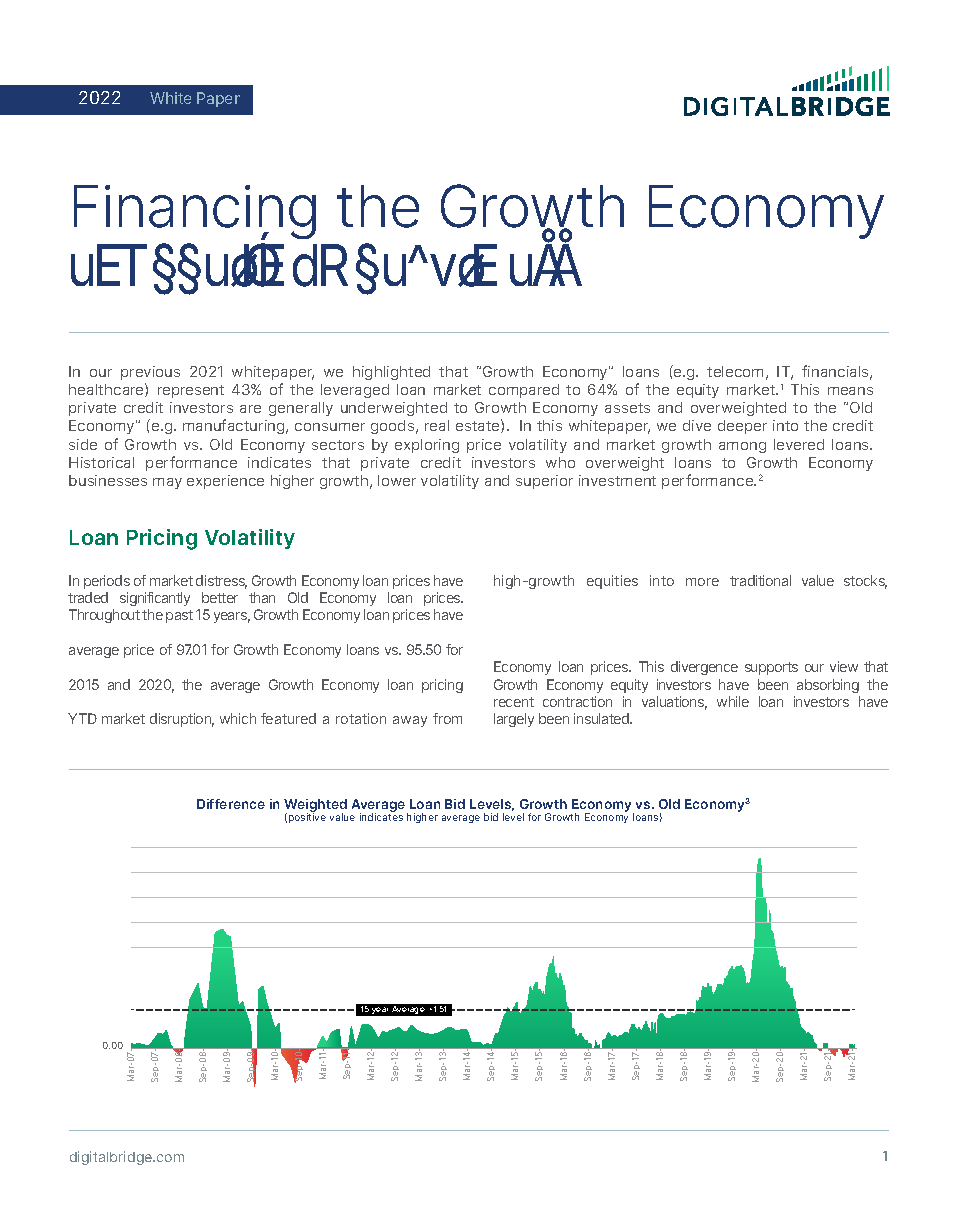 The height and width of the screenshot is (1232, 958). I want to click on valuations, so click(674, 703).
